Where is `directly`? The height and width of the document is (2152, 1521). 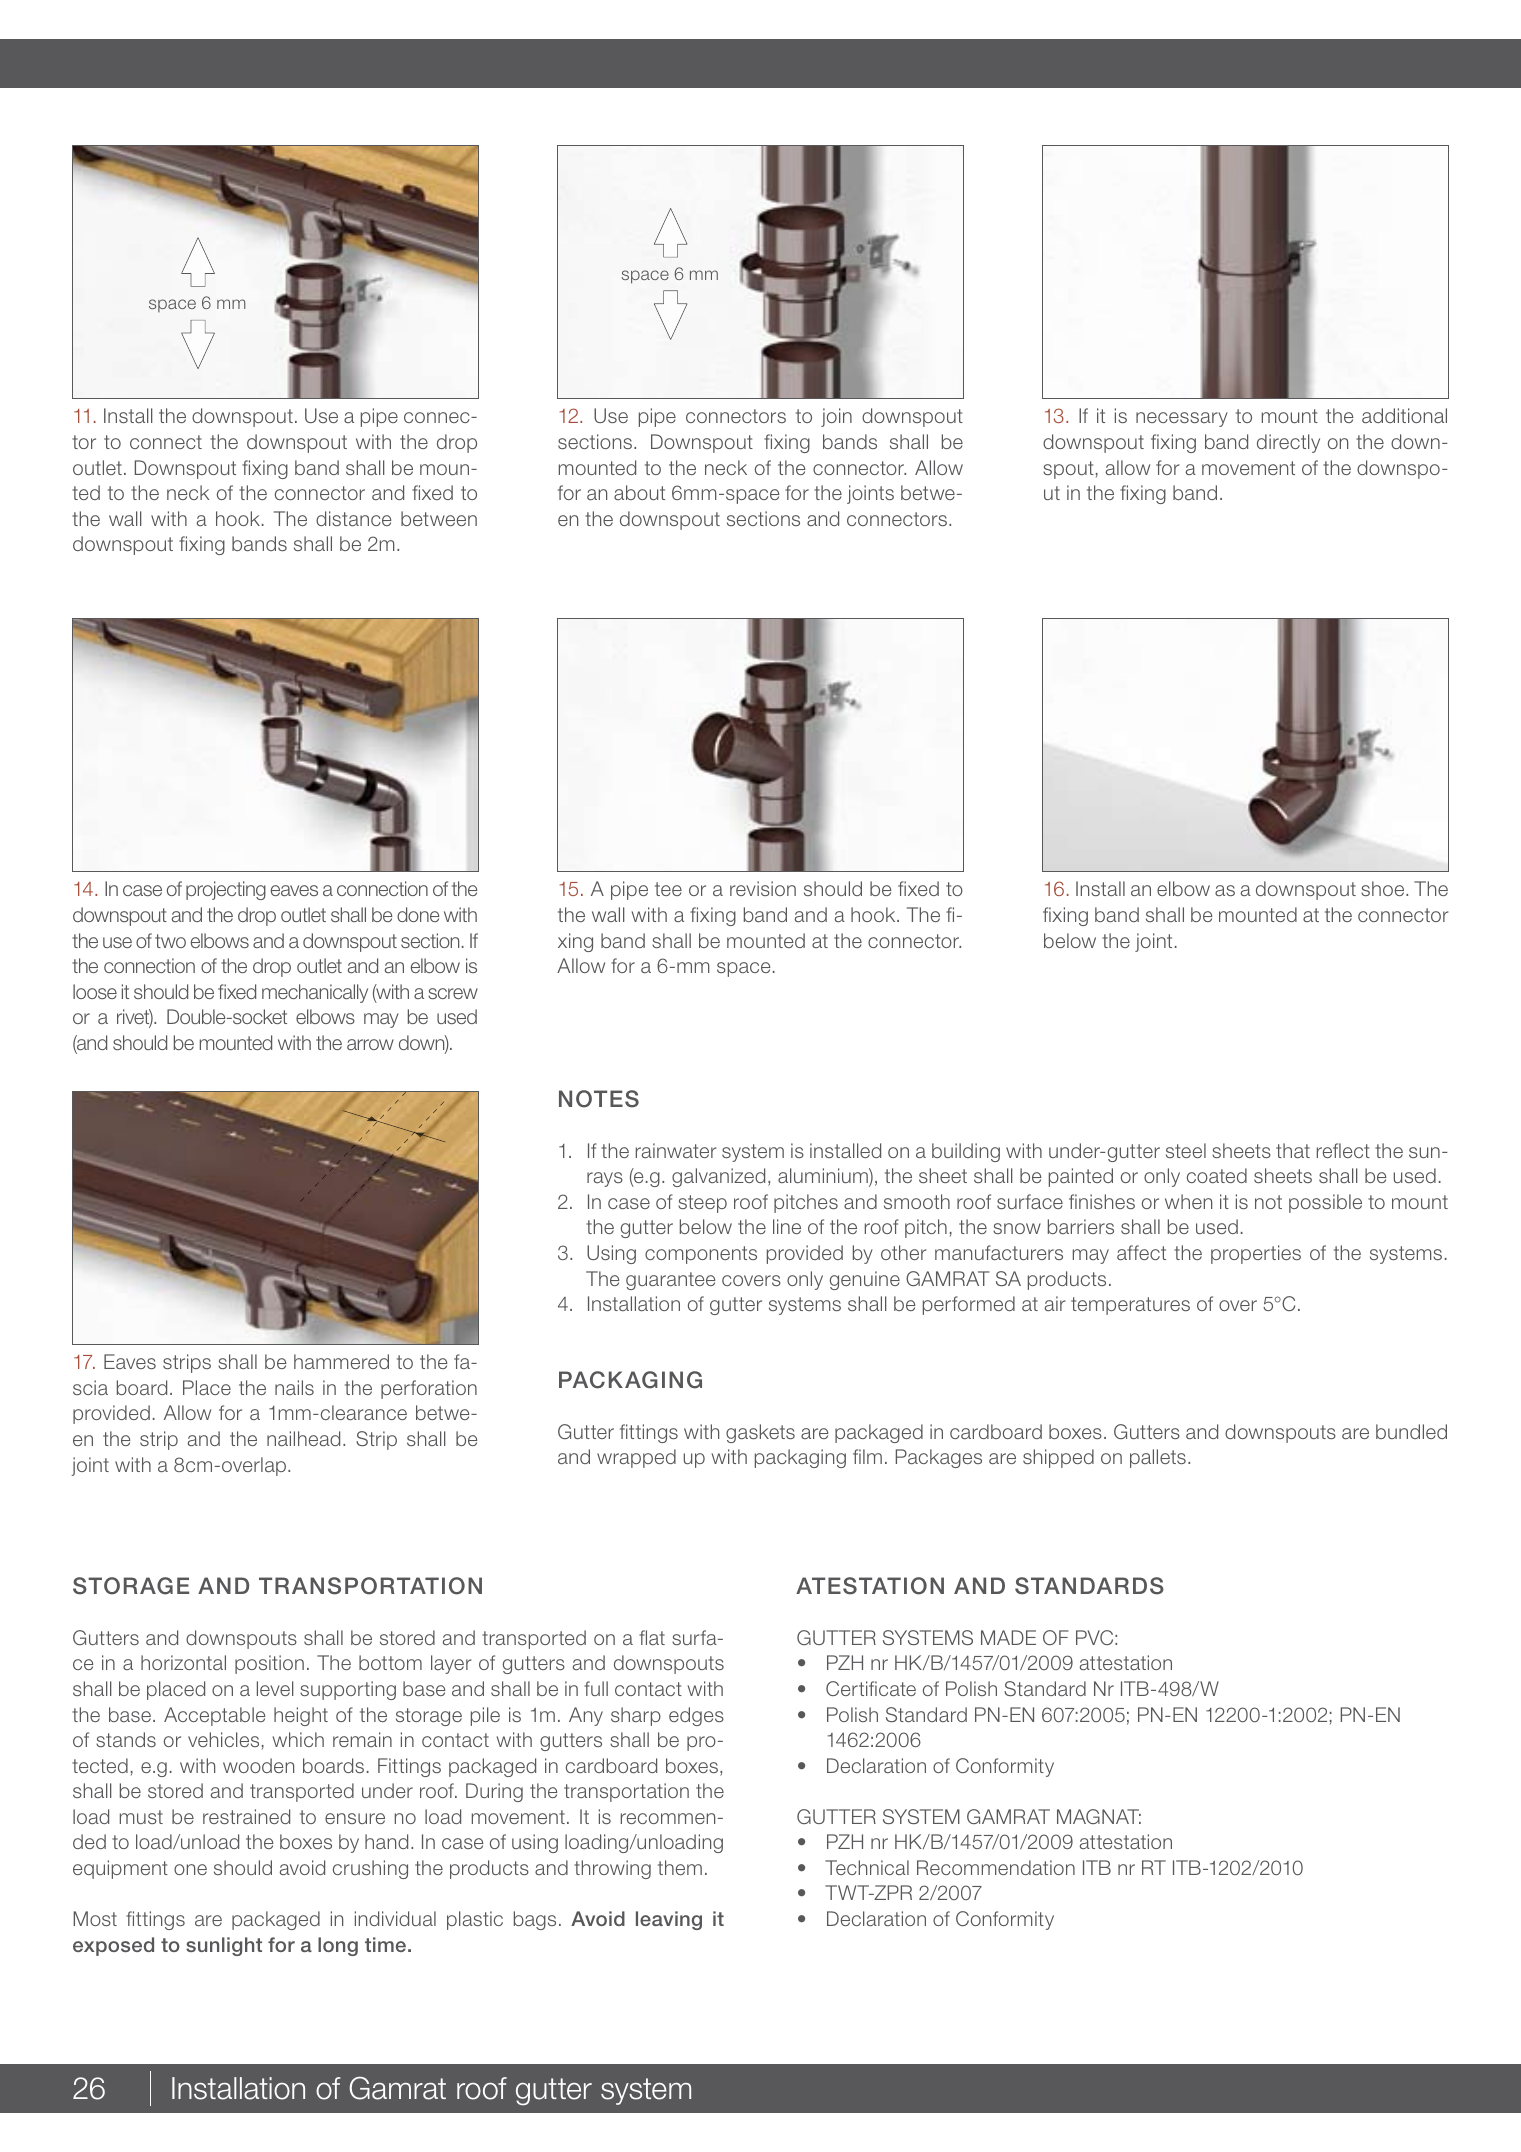
directly is located at coordinates (1288, 443).
